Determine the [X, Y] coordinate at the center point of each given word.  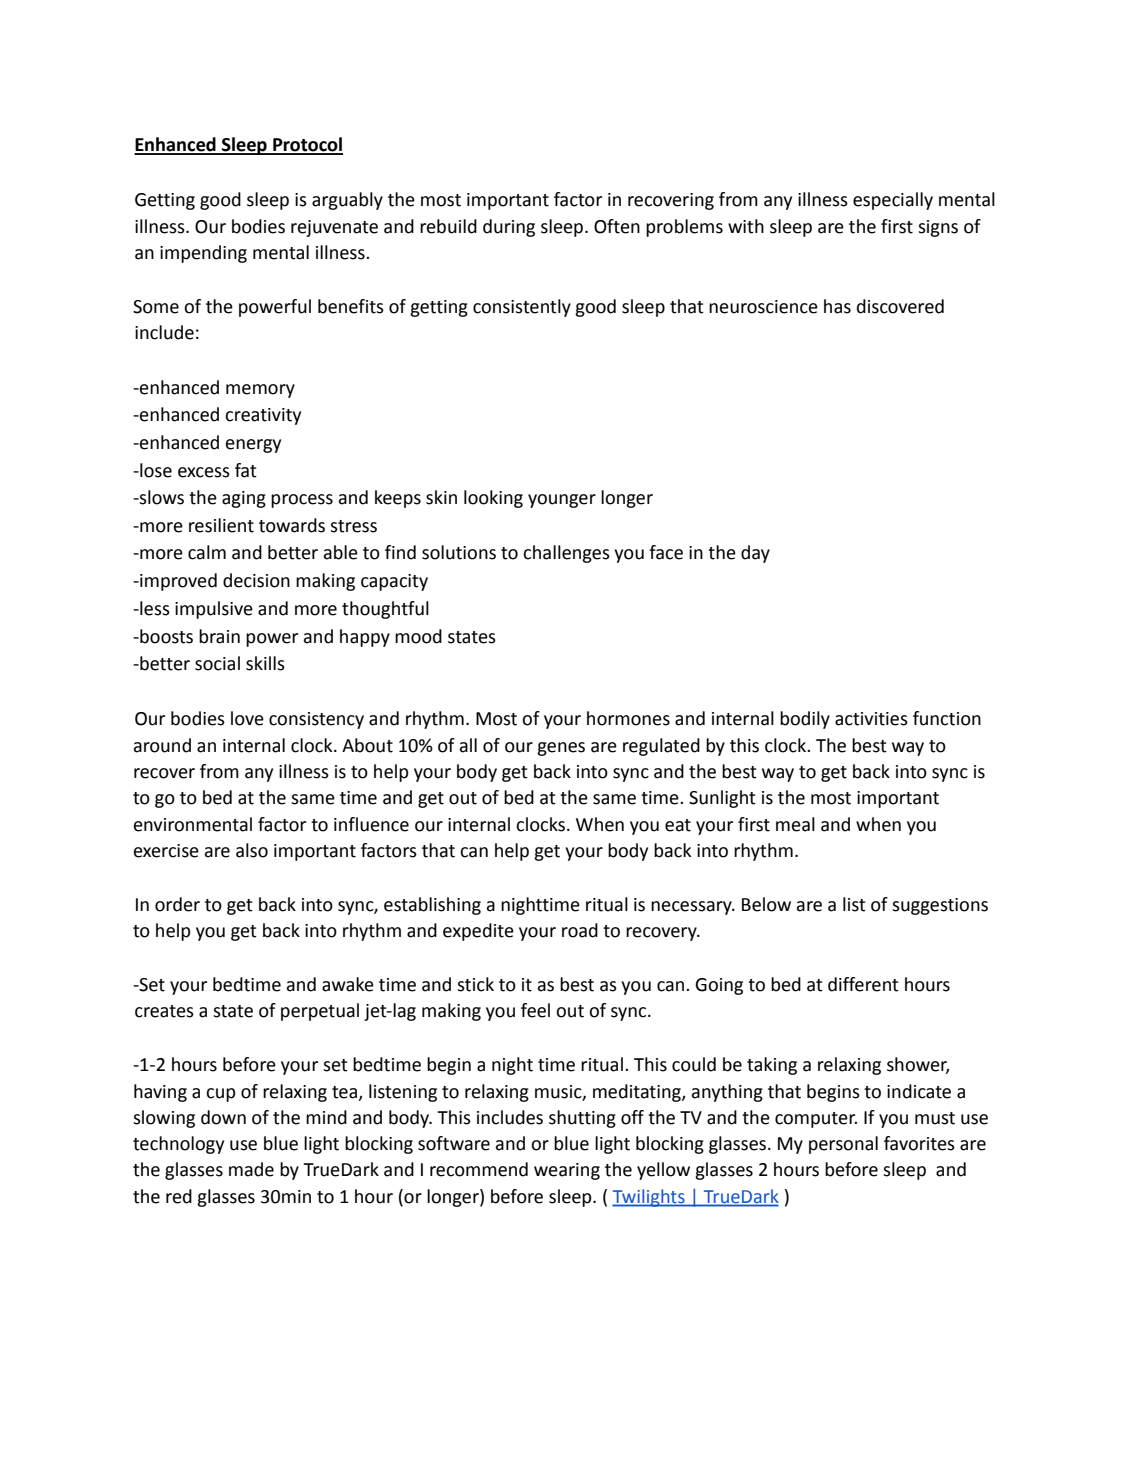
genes [561, 749]
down [223, 1117]
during [509, 228]
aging [244, 499]
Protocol [307, 145]
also [252, 850]
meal [795, 824]
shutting [582, 1119]
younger [562, 501]
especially [893, 201]
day [755, 554]
